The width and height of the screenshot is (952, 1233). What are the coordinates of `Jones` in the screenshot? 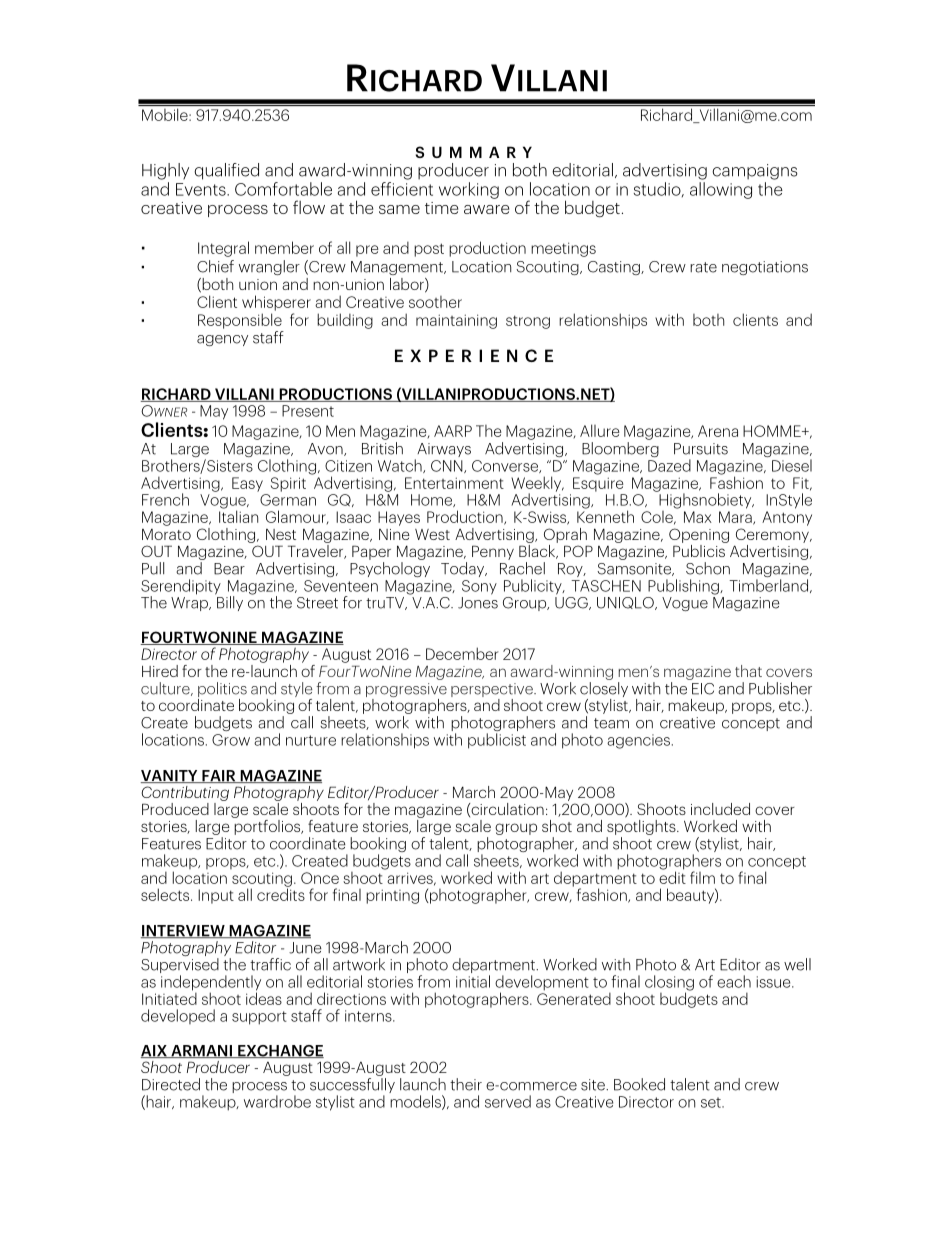 It's located at (478, 603).
